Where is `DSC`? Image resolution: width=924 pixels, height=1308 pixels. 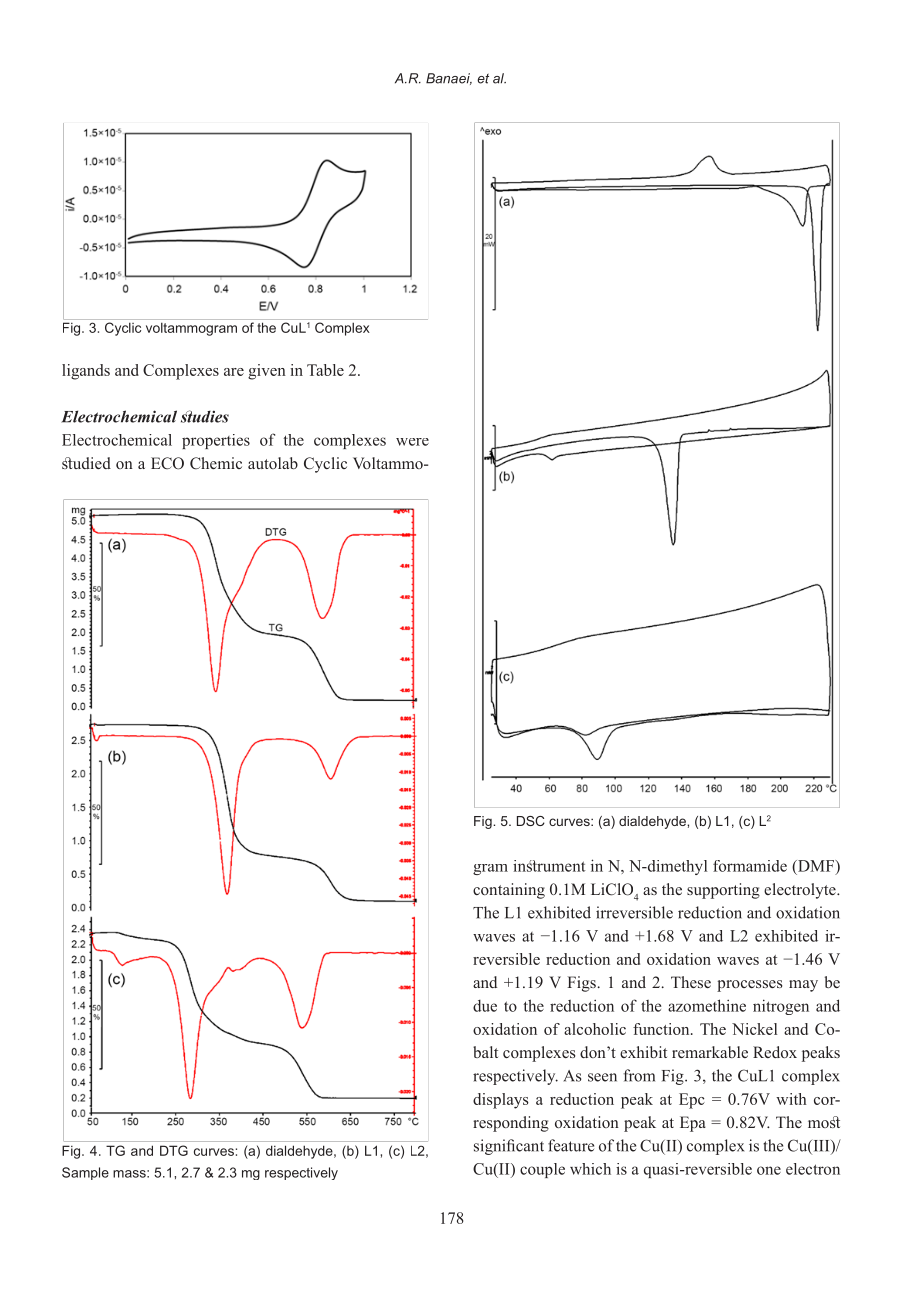
DSC is located at coordinates (531, 821).
